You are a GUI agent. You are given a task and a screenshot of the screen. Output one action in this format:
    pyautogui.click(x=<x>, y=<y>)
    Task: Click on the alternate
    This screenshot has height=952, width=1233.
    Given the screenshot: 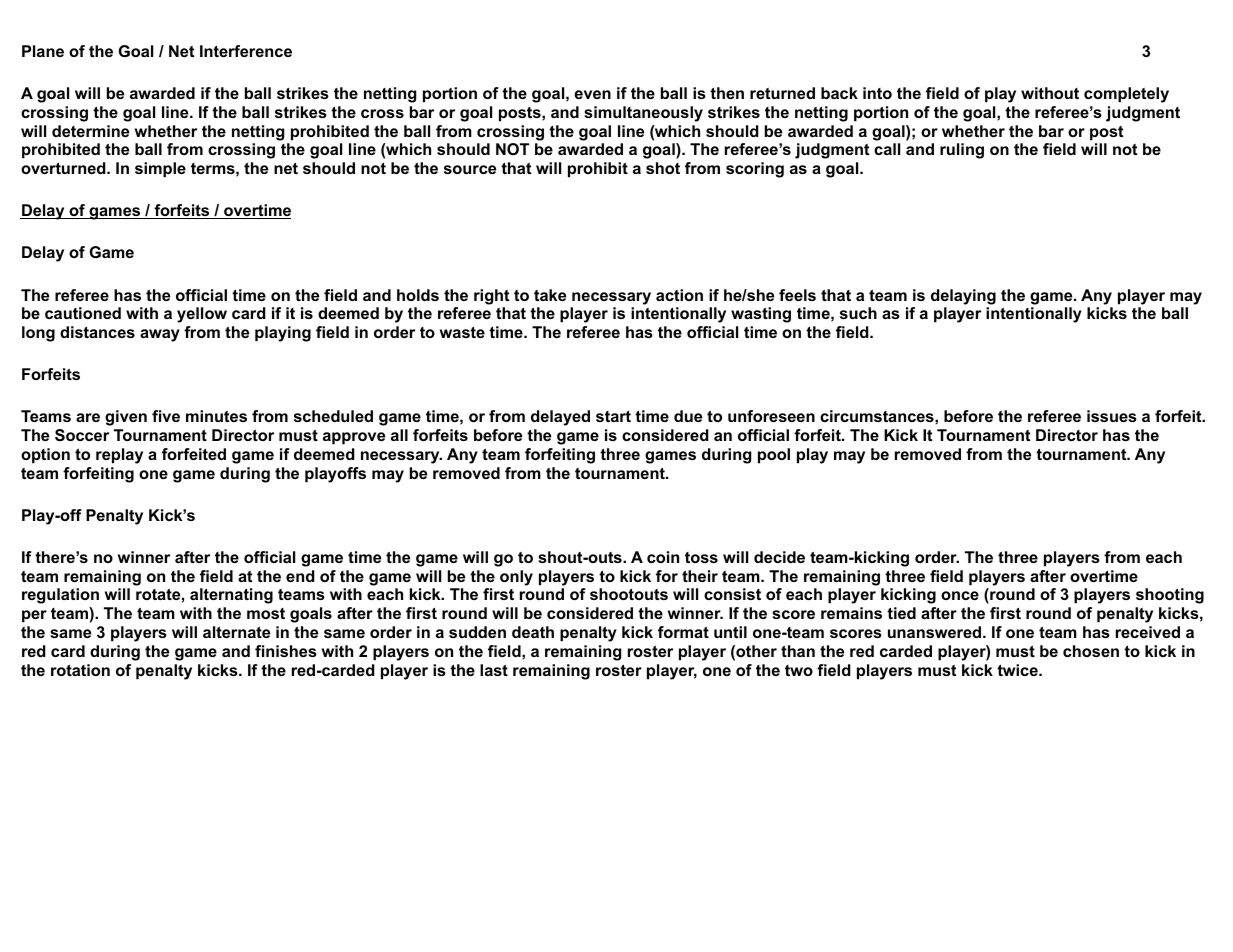 What is the action you would take?
    pyautogui.click(x=236, y=632)
